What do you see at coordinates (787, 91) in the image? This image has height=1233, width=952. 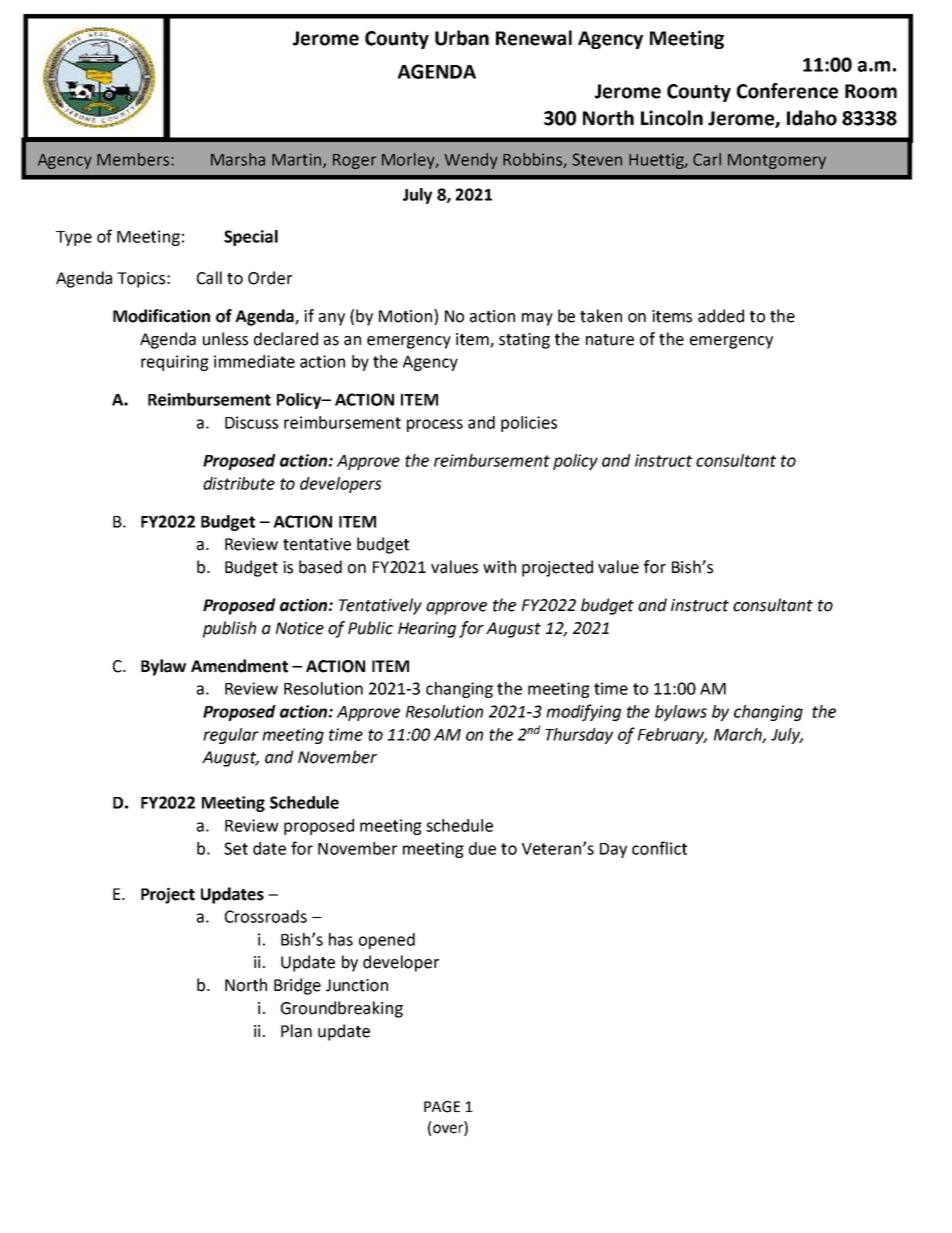 I see `Conference` at bounding box center [787, 91].
